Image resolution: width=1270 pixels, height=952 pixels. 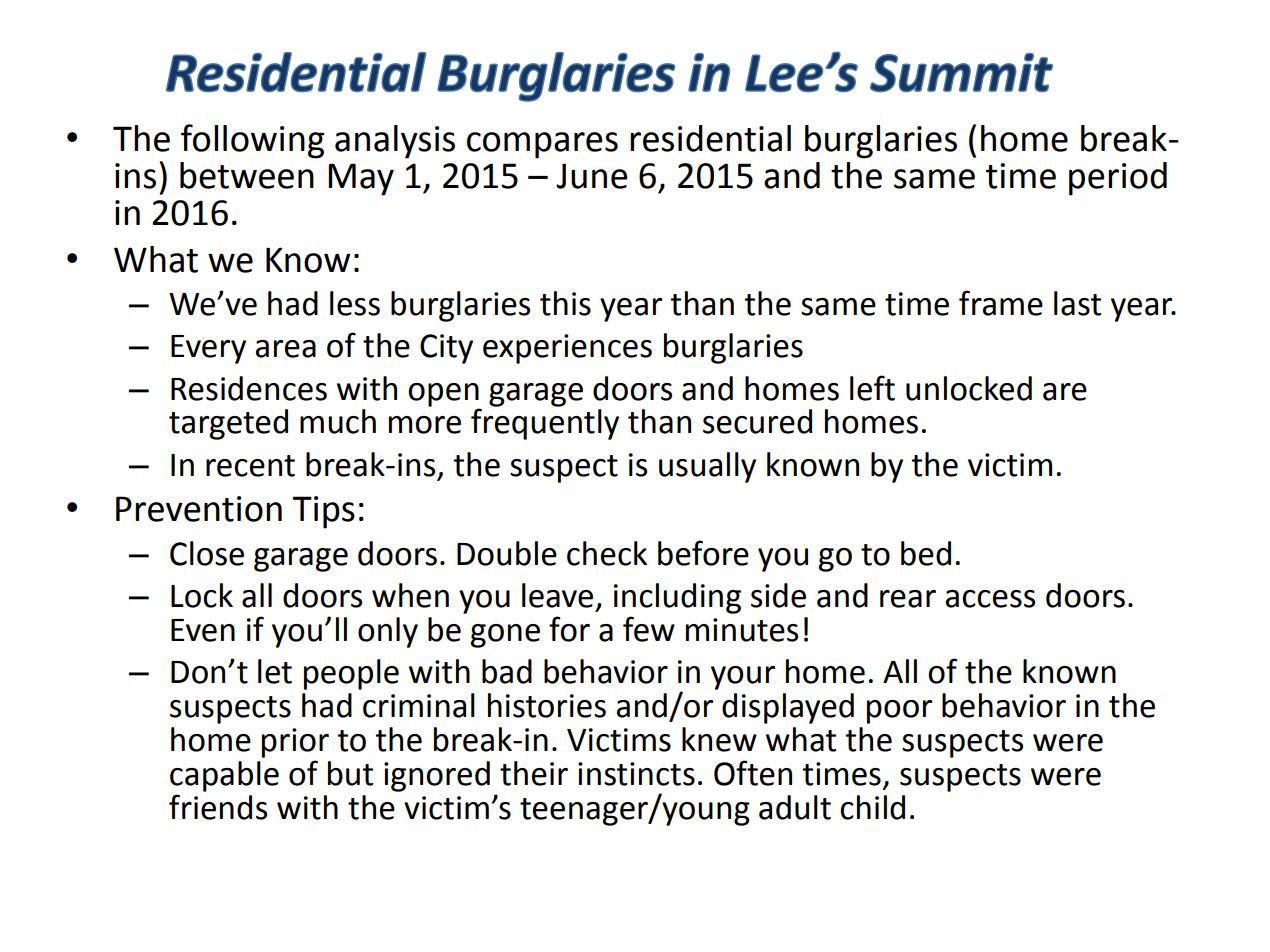 I want to click on June, so click(x=592, y=176).
